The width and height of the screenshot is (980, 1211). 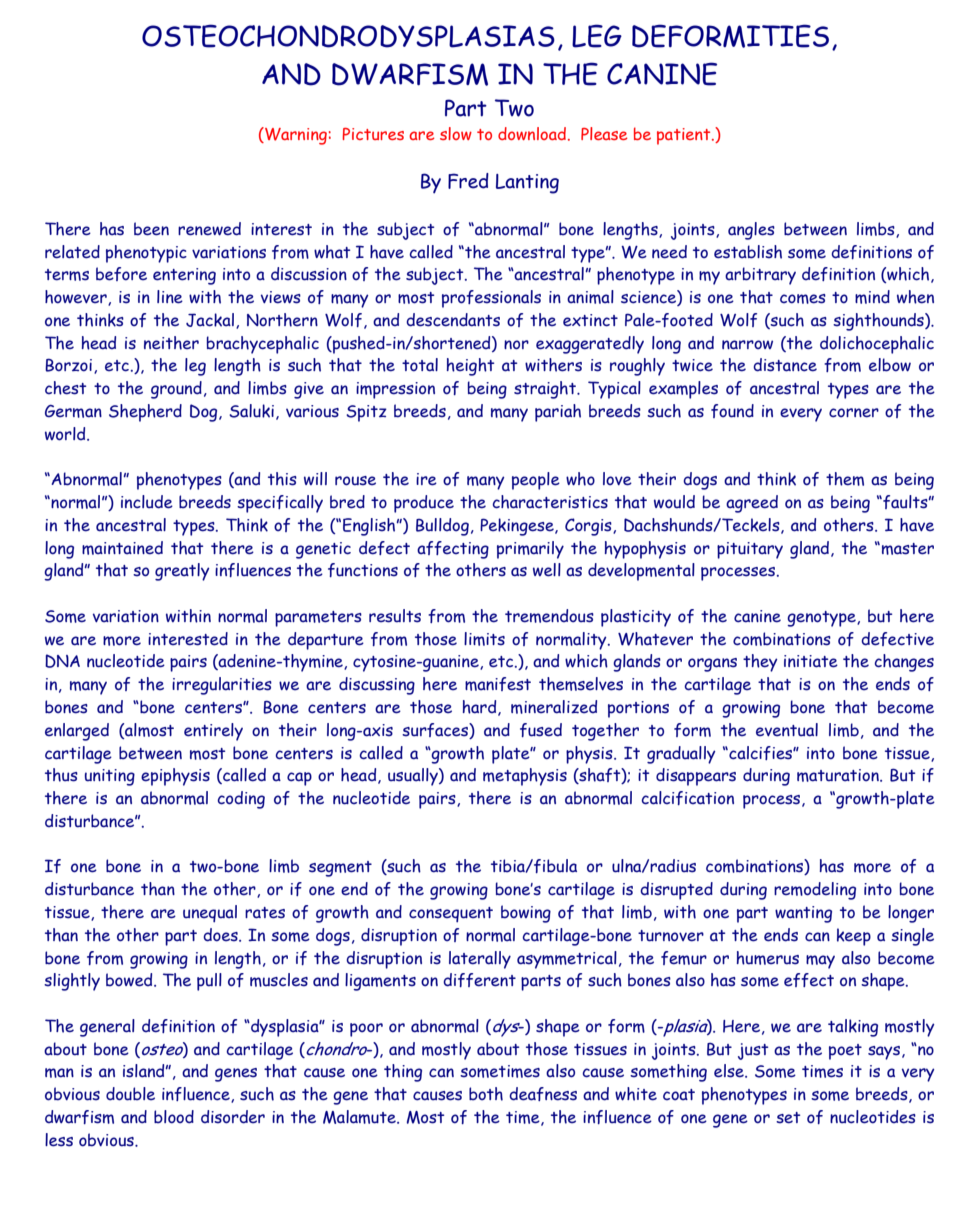 I want to click on bowing, so click(x=526, y=914).
